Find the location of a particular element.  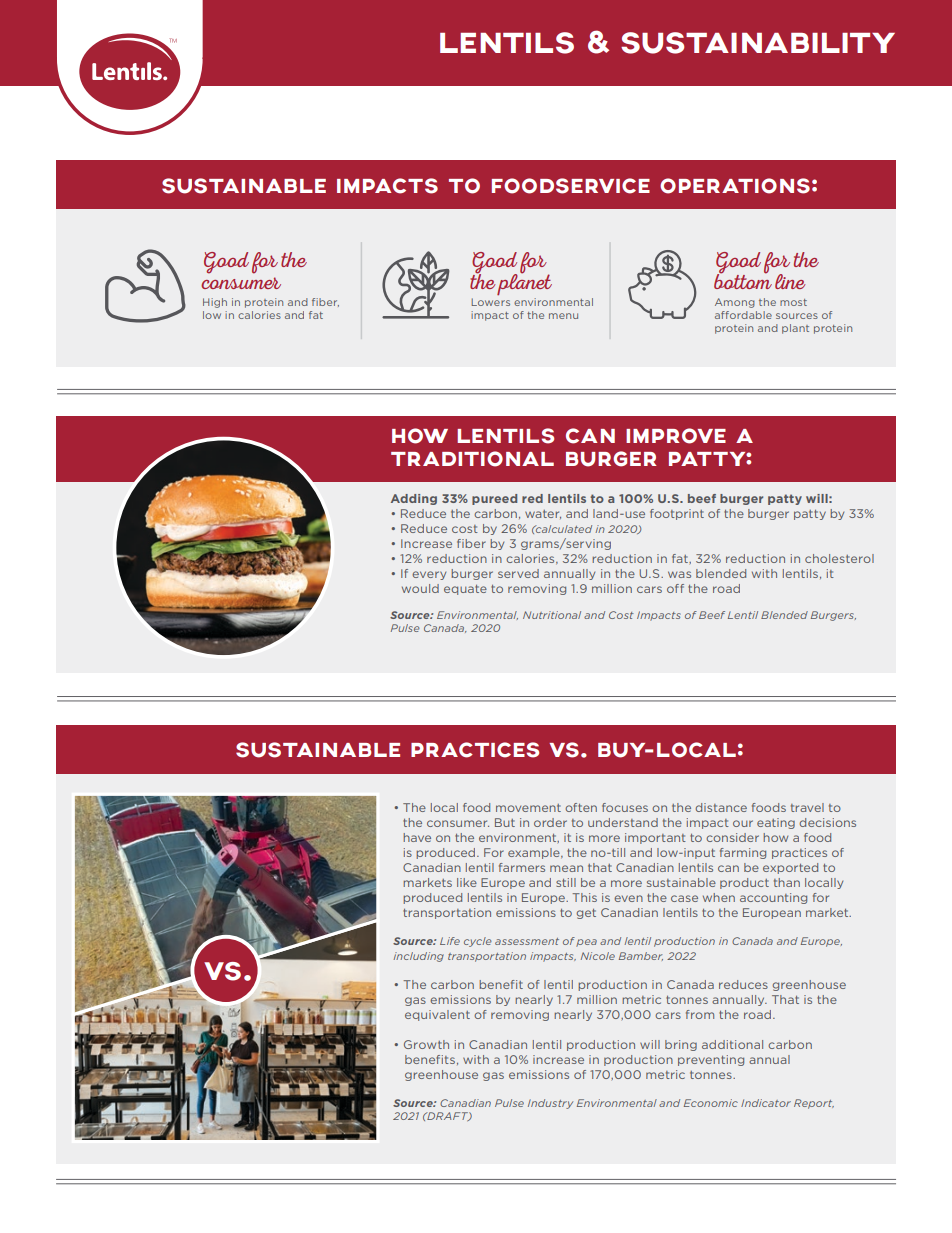

would is located at coordinates (420, 588).
